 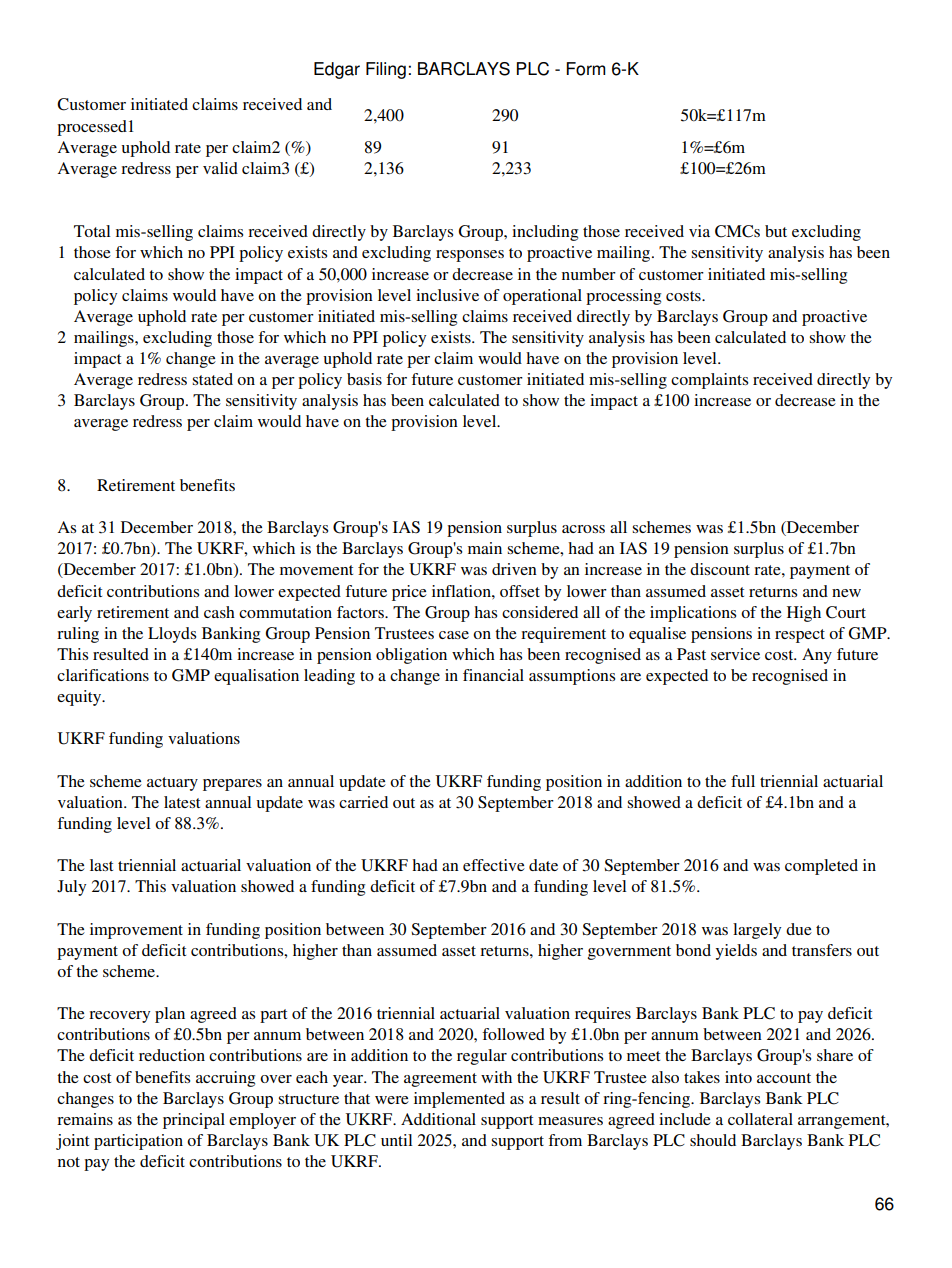 What do you see at coordinates (454, 635) in the document?
I see `case` at bounding box center [454, 635].
